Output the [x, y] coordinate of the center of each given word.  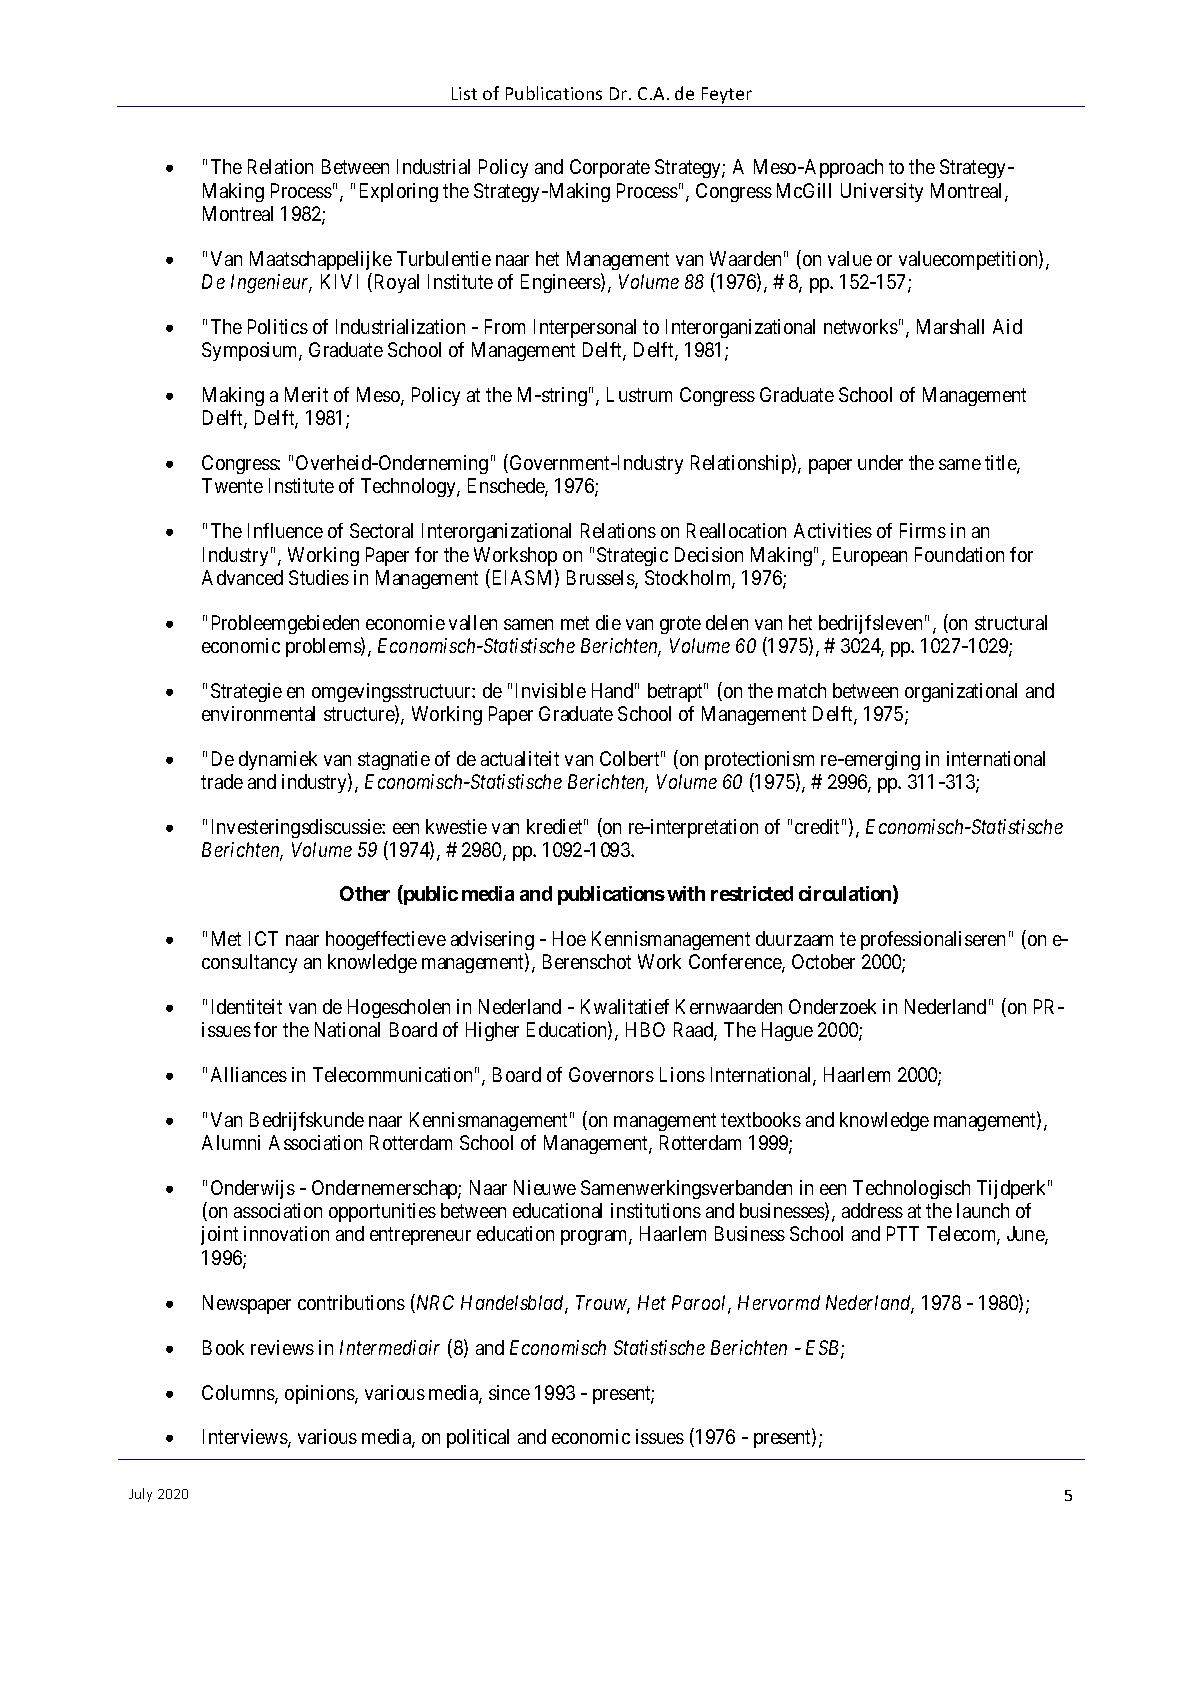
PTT [903, 1233]
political [478, 1438]
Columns [239, 1394]
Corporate [610, 168]
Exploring [399, 192]
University [882, 192]
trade [222, 781]
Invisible [551, 690]
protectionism [759, 760]
